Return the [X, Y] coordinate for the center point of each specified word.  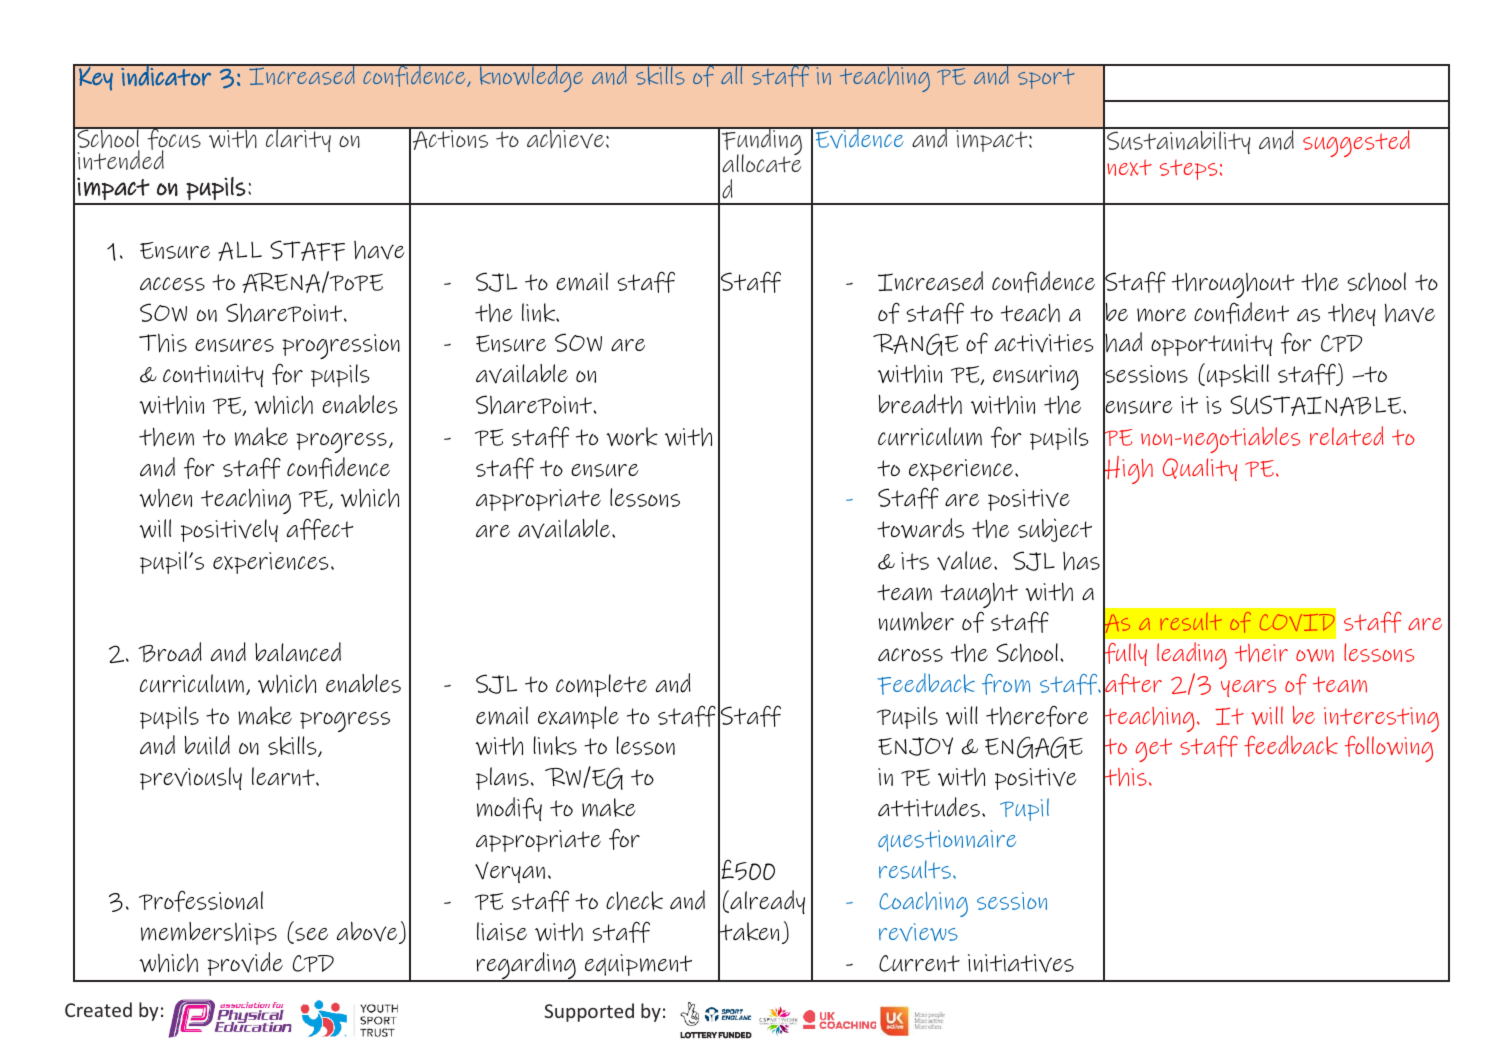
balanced [298, 652]
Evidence [859, 137]
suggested [1356, 142]
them [166, 436]
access [172, 284]
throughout [1233, 285]
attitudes [929, 807]
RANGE [915, 344]
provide [245, 964]
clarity [298, 139]
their [1261, 653]
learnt [284, 776]
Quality [1200, 469]
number [916, 621]
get [1153, 750]
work [632, 436]
